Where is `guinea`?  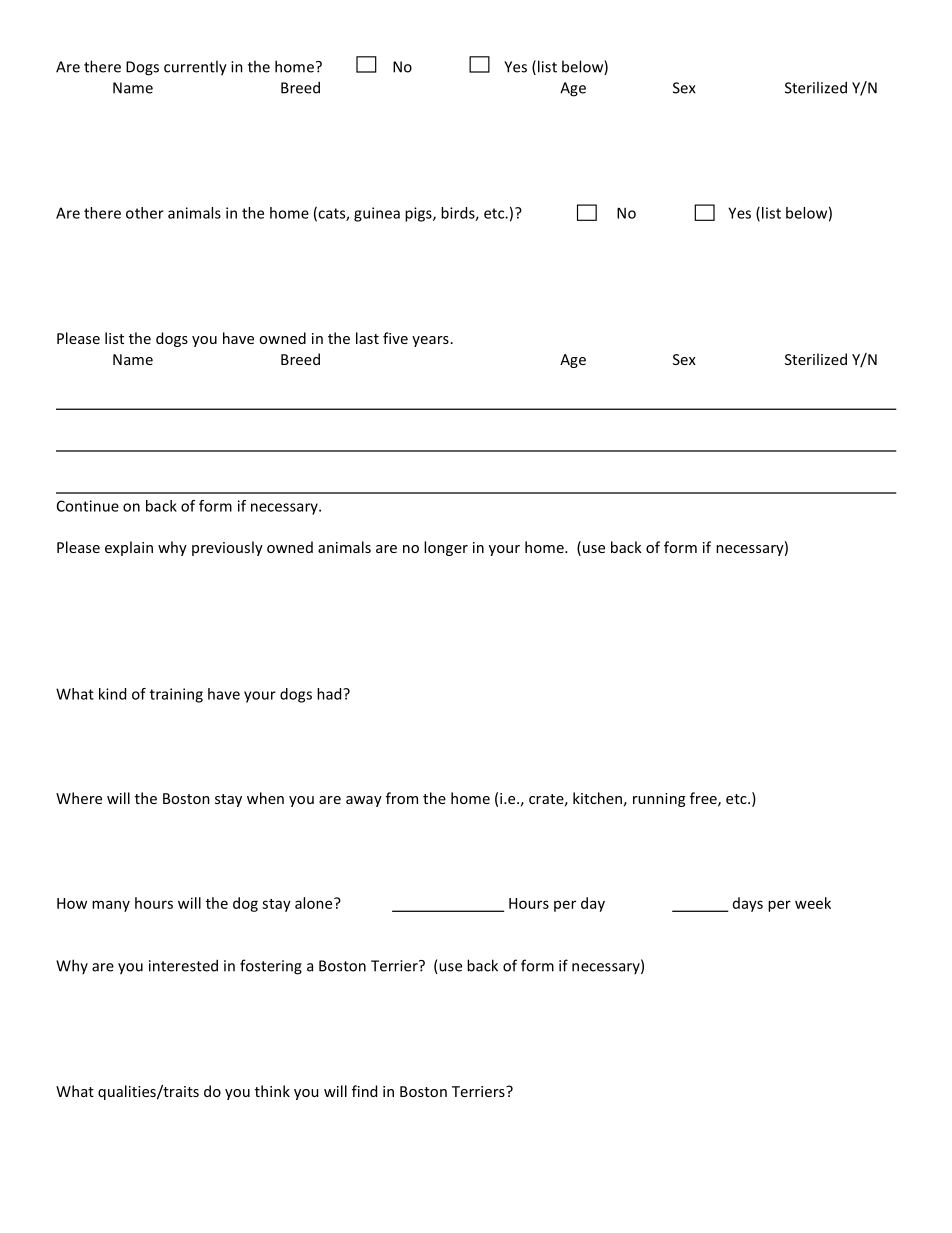
guinea is located at coordinates (377, 214).
